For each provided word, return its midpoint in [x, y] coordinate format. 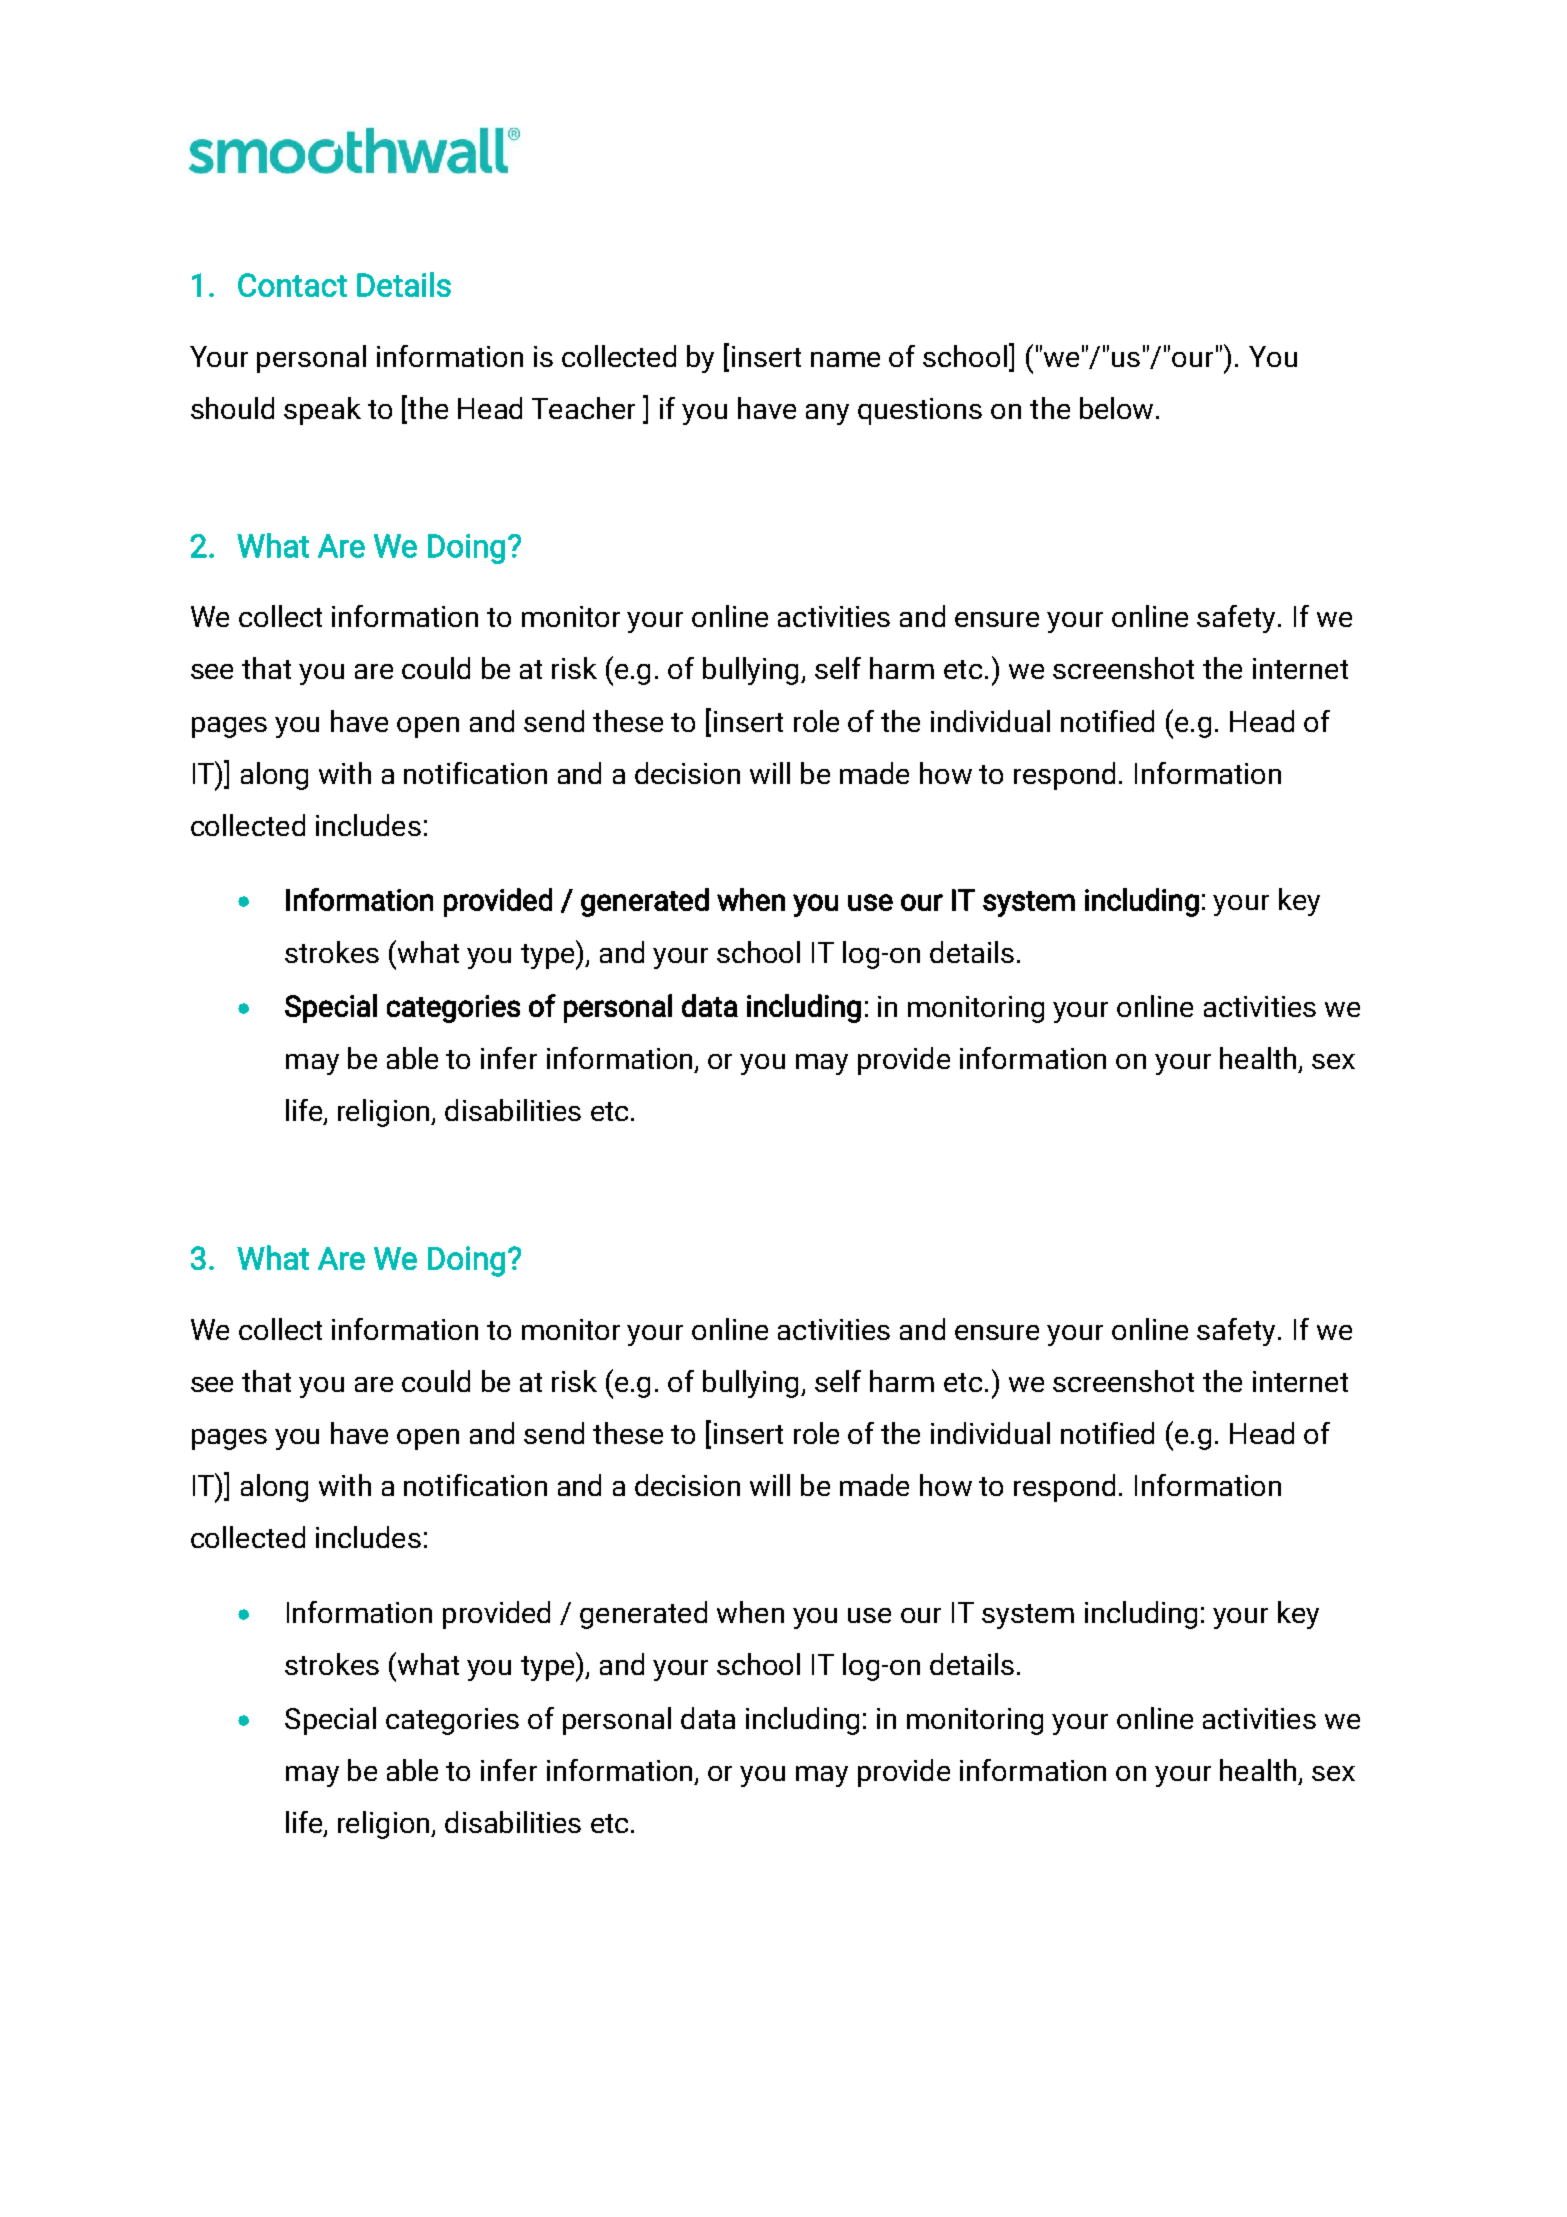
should [232, 408]
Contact [292, 285]
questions [920, 411]
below [1118, 408]
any [827, 414]
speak [322, 411]
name [845, 359]
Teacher [583, 408]
